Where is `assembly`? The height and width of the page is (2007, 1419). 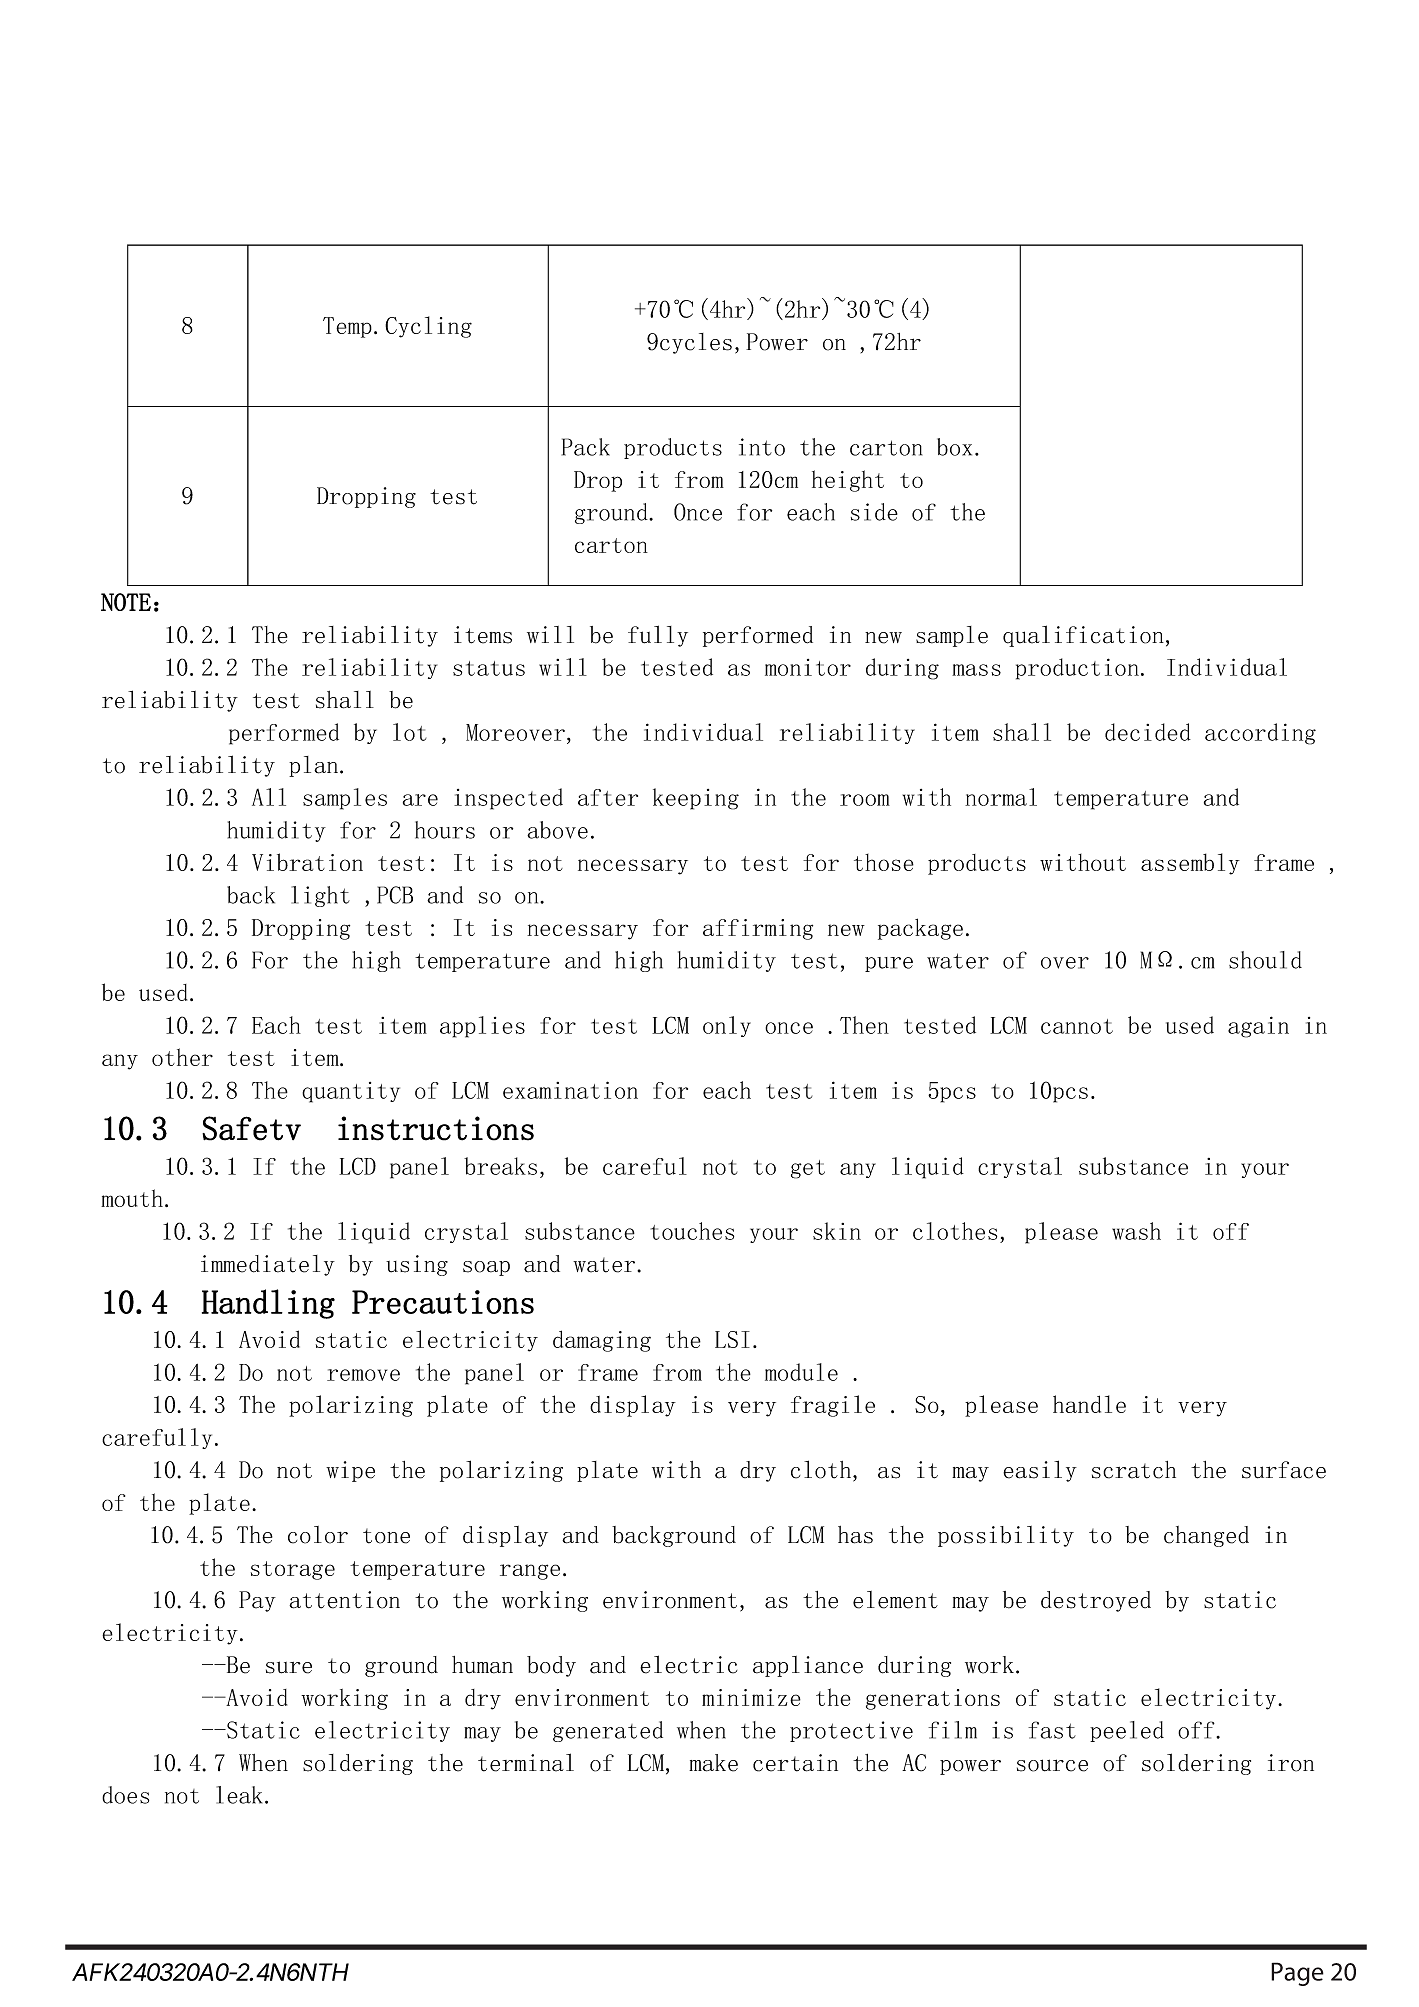
assembly is located at coordinates (1190, 864).
